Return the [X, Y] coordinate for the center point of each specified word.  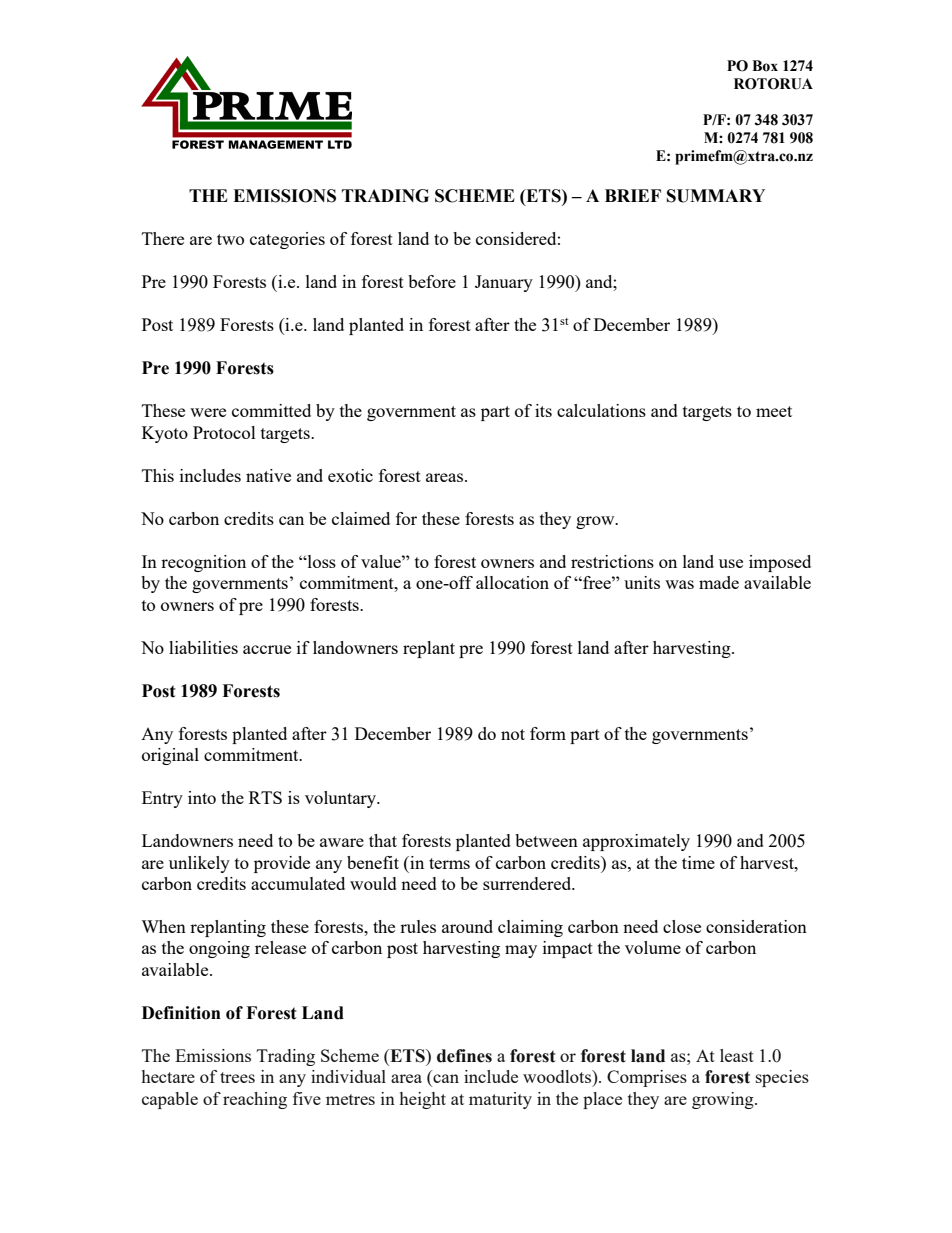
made [719, 582]
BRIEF [633, 195]
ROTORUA [773, 84]
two [230, 239]
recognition [203, 563]
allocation [512, 582]
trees [237, 1077]
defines [464, 1056]
